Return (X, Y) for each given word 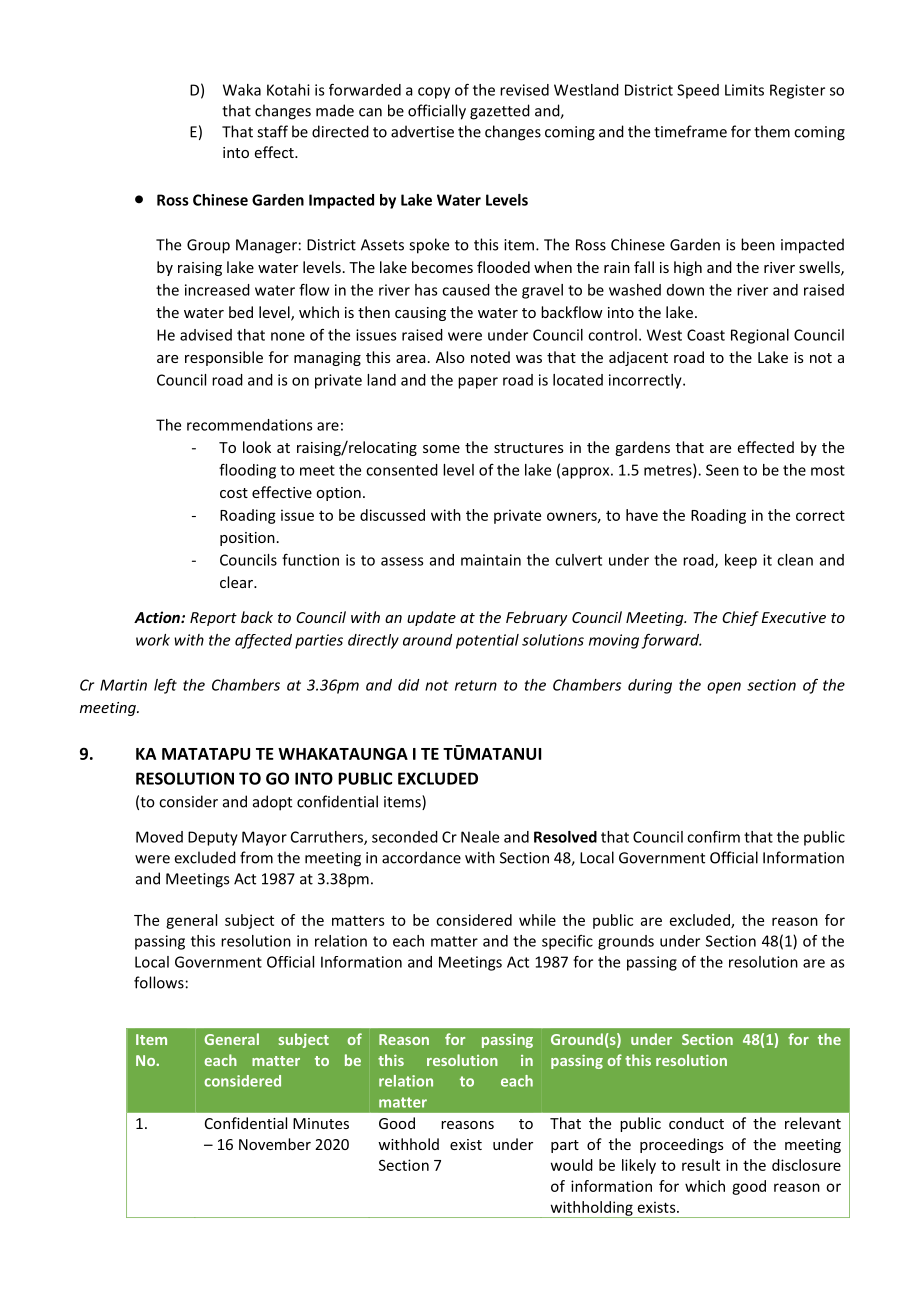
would (572, 1165)
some (441, 449)
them (772, 131)
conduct (696, 1123)
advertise (422, 131)
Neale (480, 837)
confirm (713, 837)
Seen (722, 470)
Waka (242, 90)
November (275, 1144)
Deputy (213, 838)
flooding (247, 471)
